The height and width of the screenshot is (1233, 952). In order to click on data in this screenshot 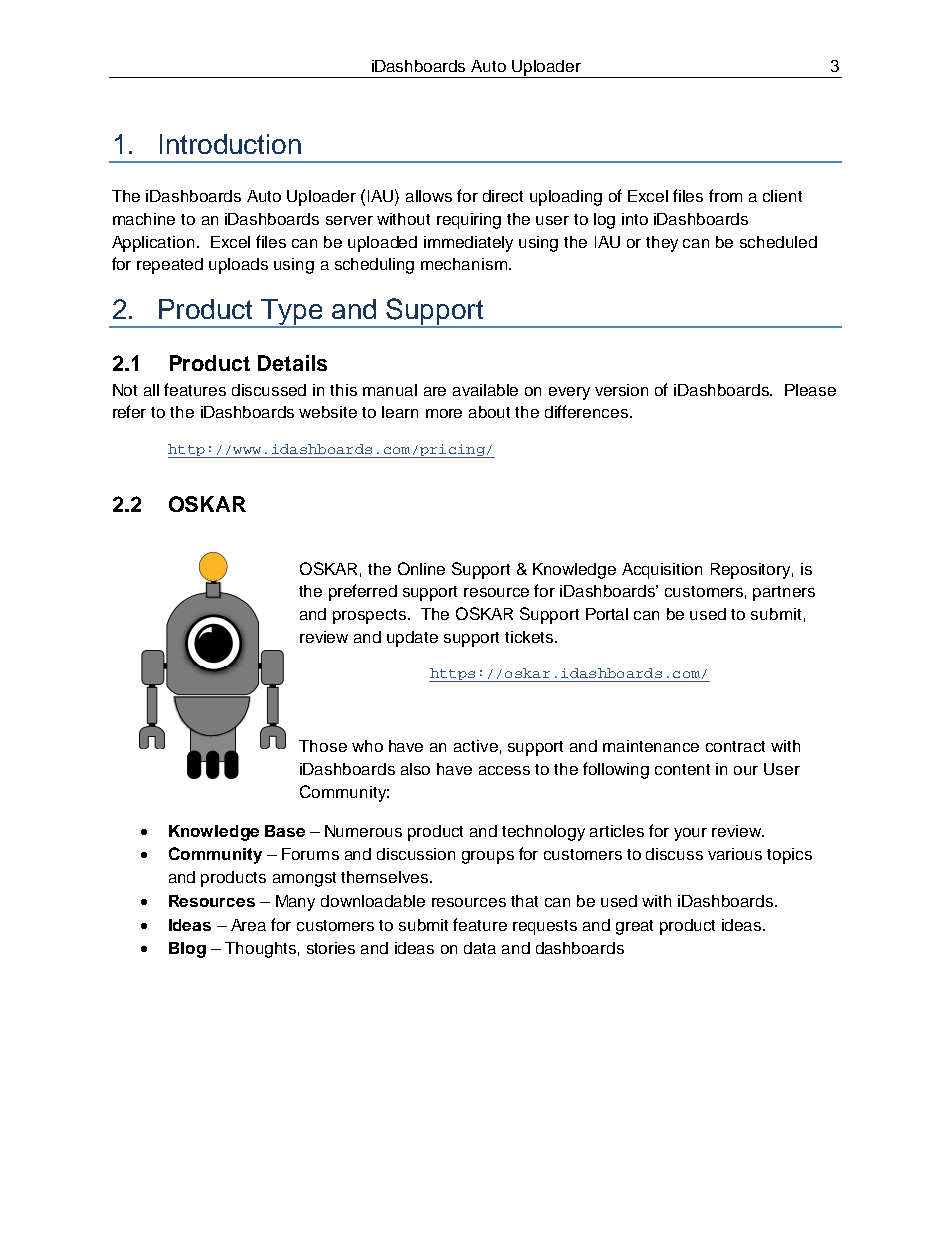, I will do `click(480, 948)`.
